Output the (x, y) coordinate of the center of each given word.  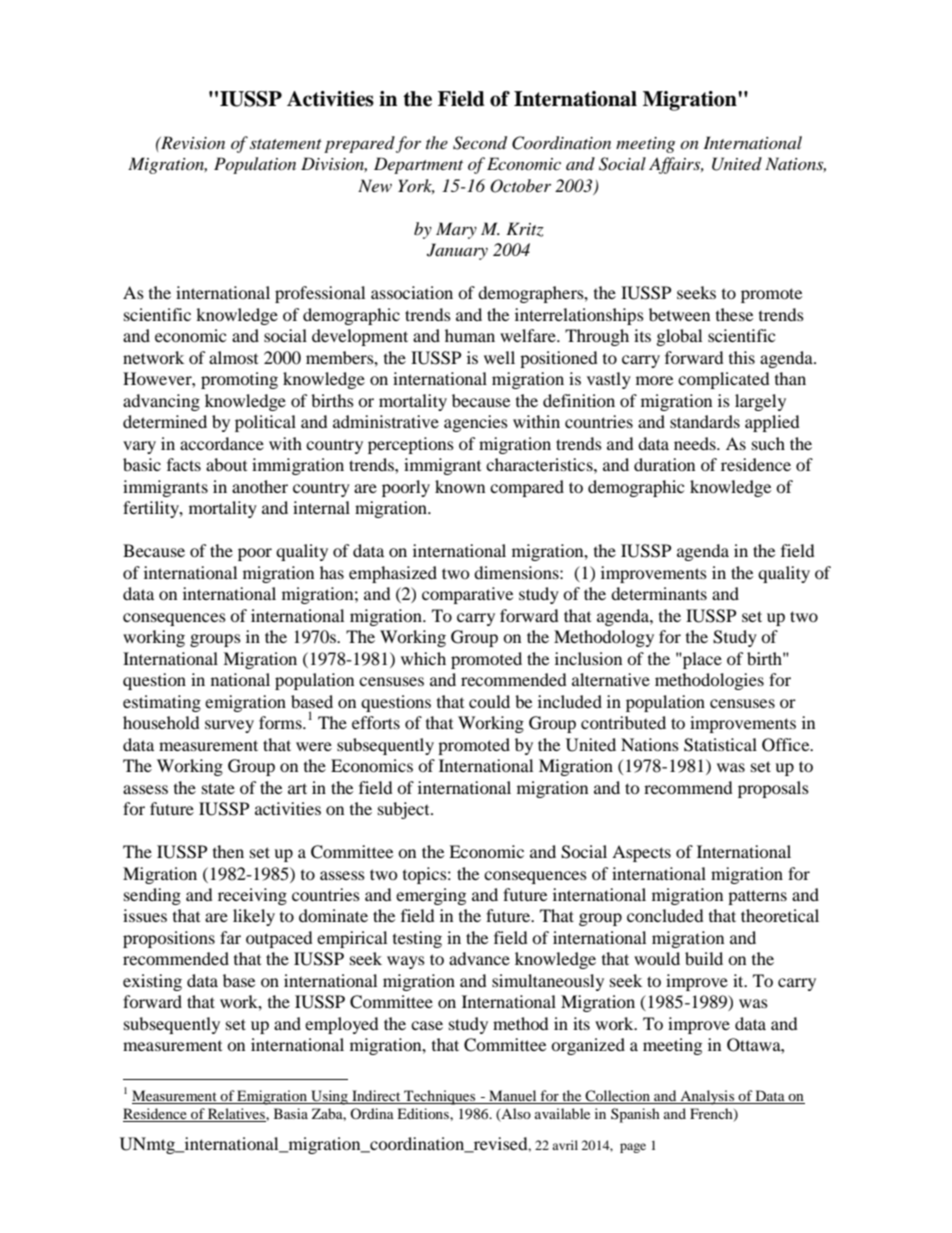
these (734, 314)
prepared (359, 144)
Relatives (236, 1115)
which (423, 658)
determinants (659, 593)
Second (480, 143)
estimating (162, 703)
